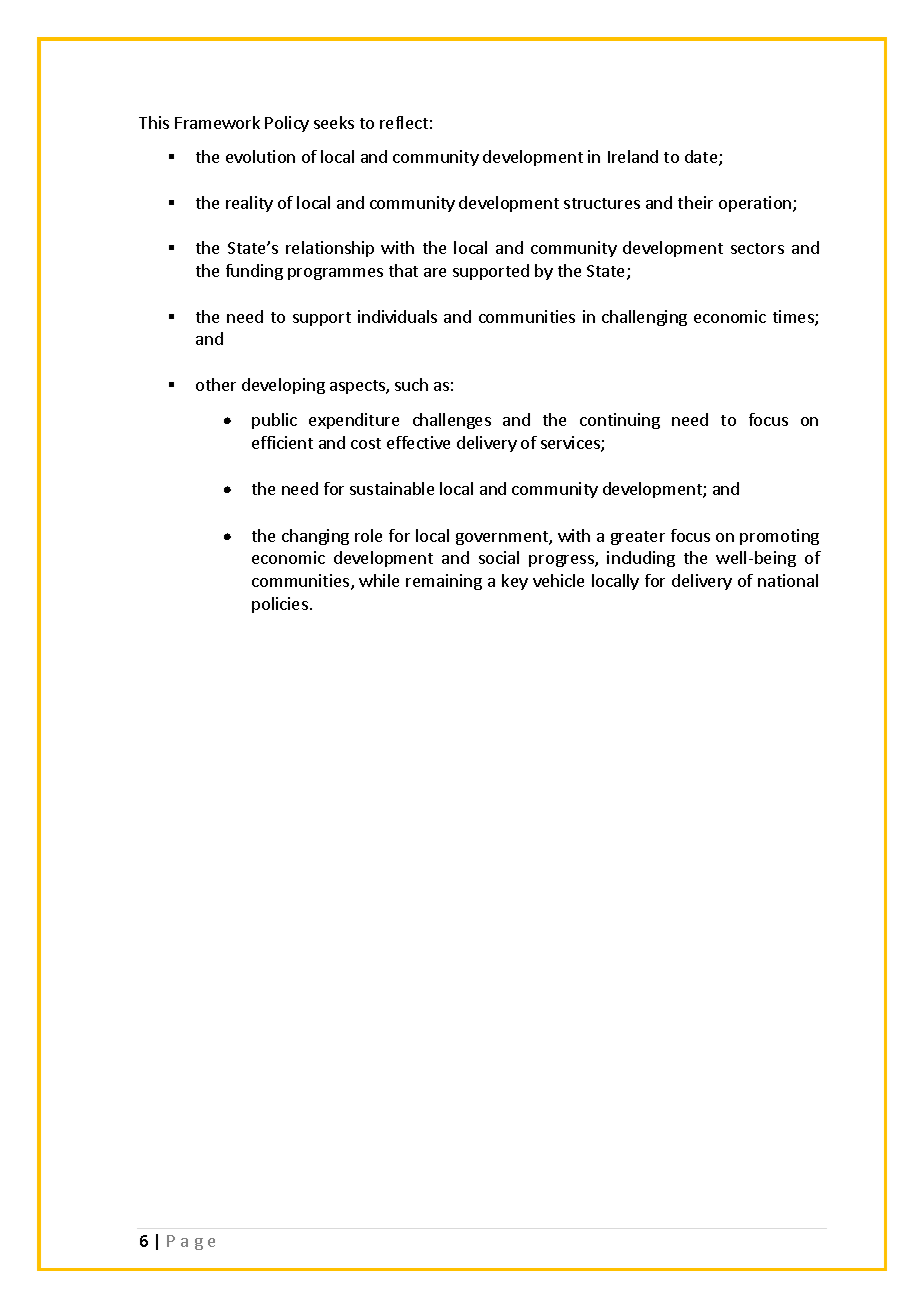 This screenshot has height=1308, width=924. I want to click on funding, so click(254, 272).
